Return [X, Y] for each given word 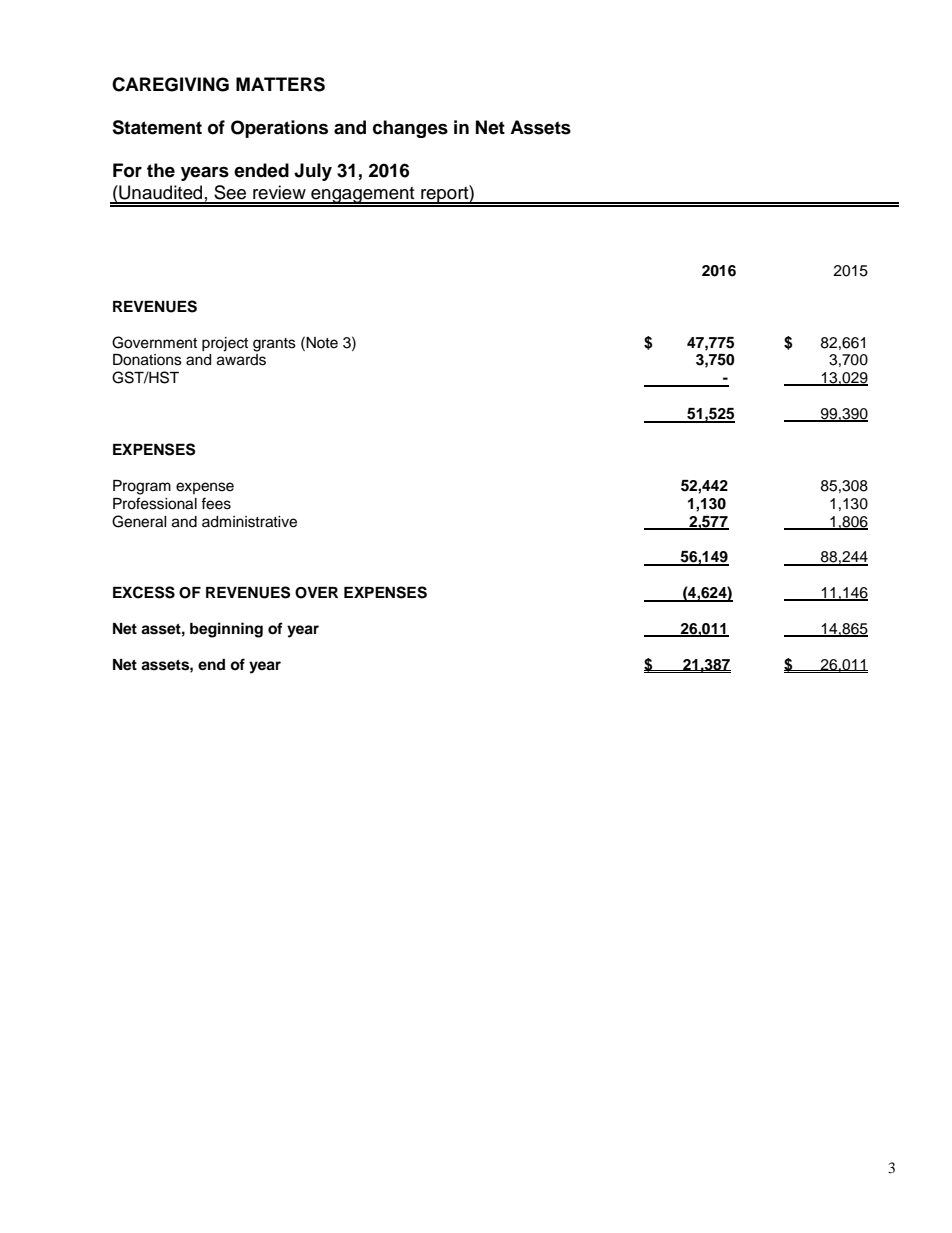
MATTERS [280, 84]
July [313, 172]
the [161, 170]
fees [216, 503]
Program [142, 487]
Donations [147, 360]
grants [274, 345]
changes [410, 129]
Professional [155, 503]
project [225, 344]
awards [241, 360]
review [279, 192]
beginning [226, 630]
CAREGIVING [170, 84]
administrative [249, 522]
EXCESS [144, 592]
